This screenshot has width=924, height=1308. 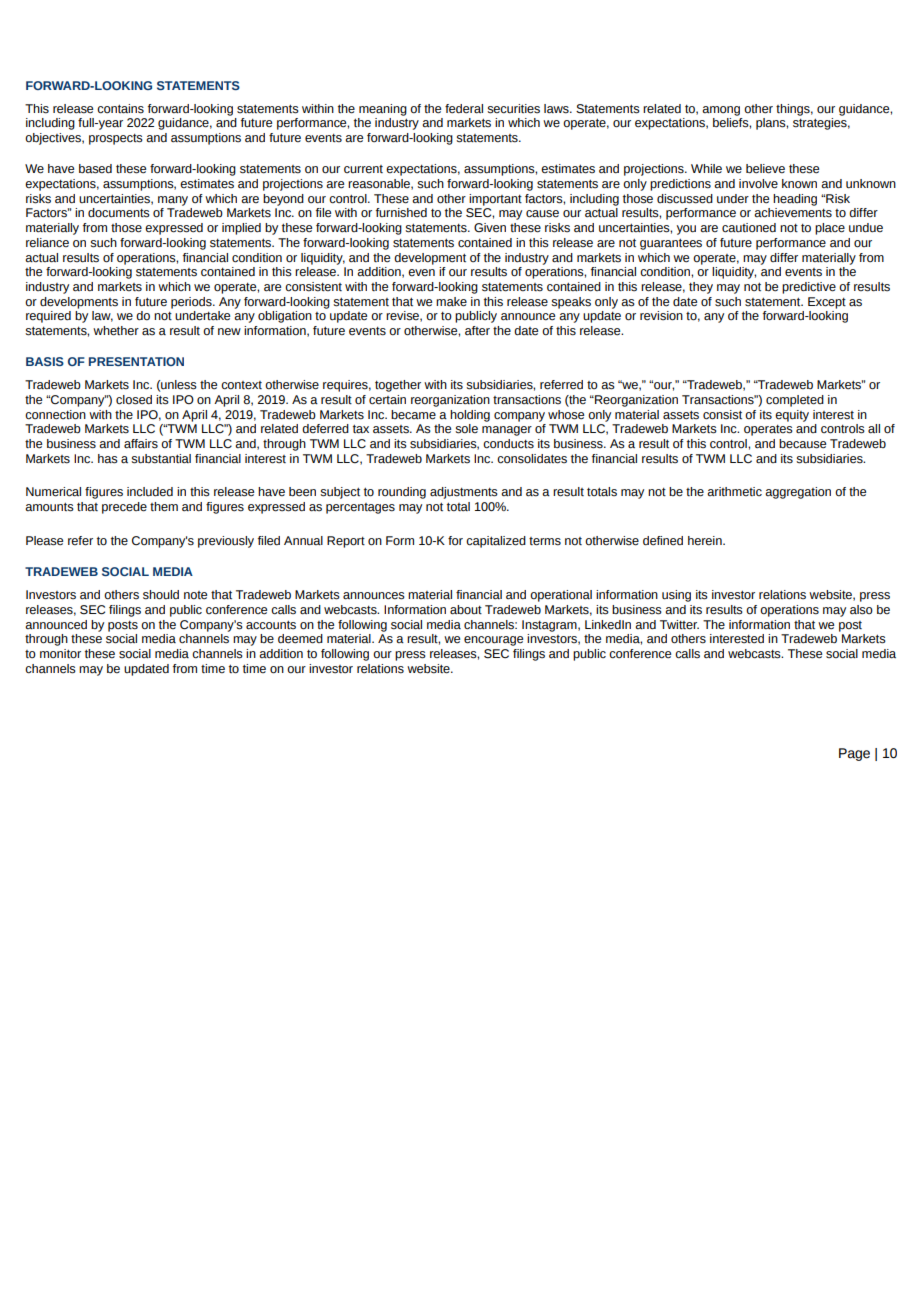 I want to click on equity, so click(x=792, y=416).
